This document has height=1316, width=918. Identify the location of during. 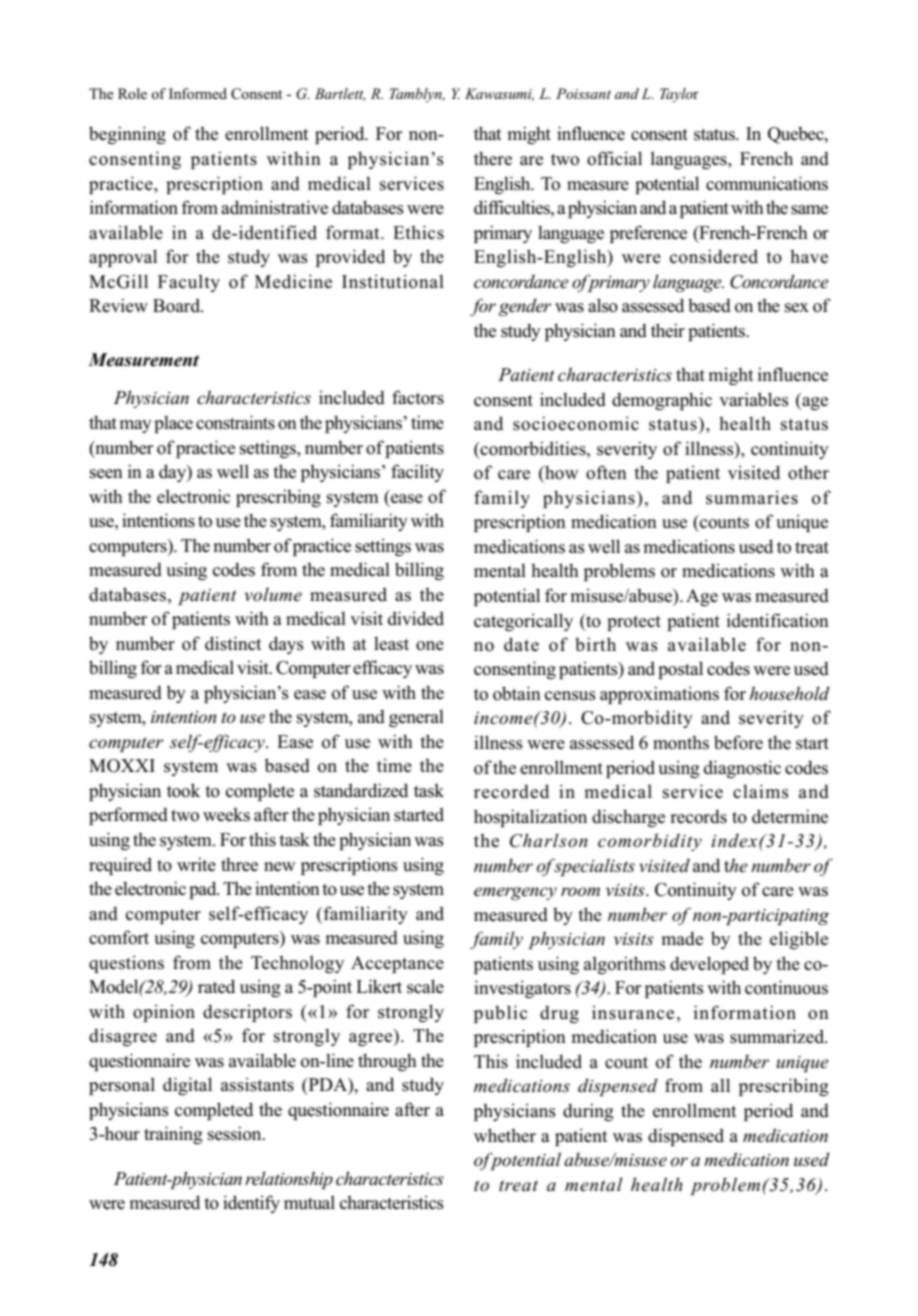
(588, 1112).
